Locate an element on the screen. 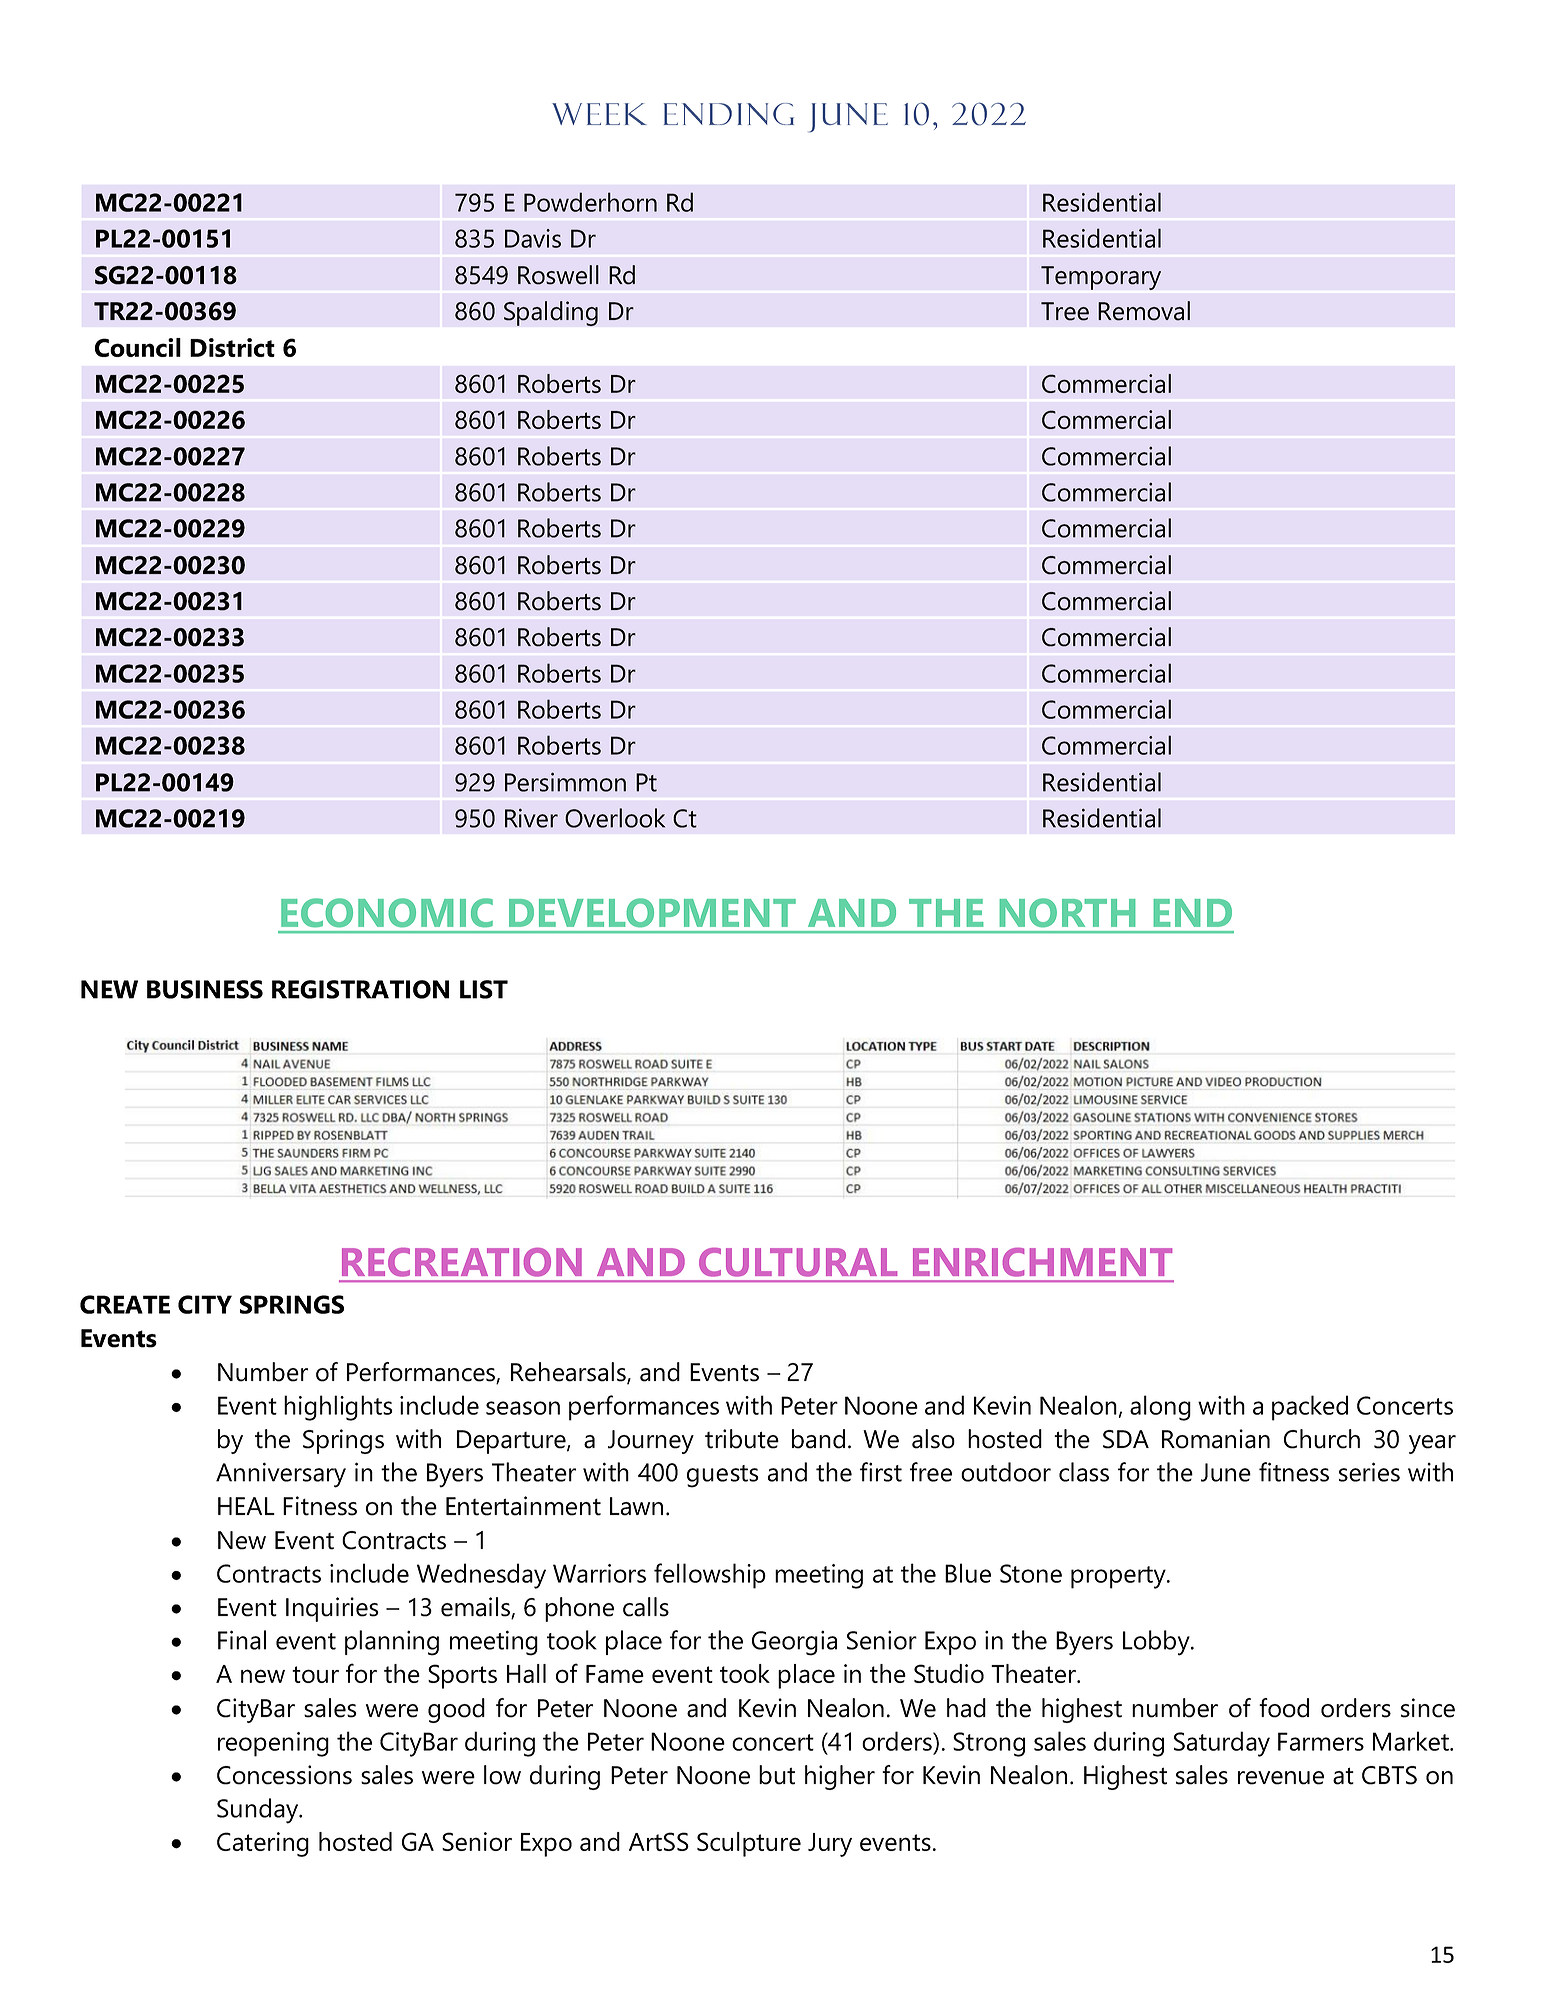  BUSINESS is located at coordinates (205, 989).
